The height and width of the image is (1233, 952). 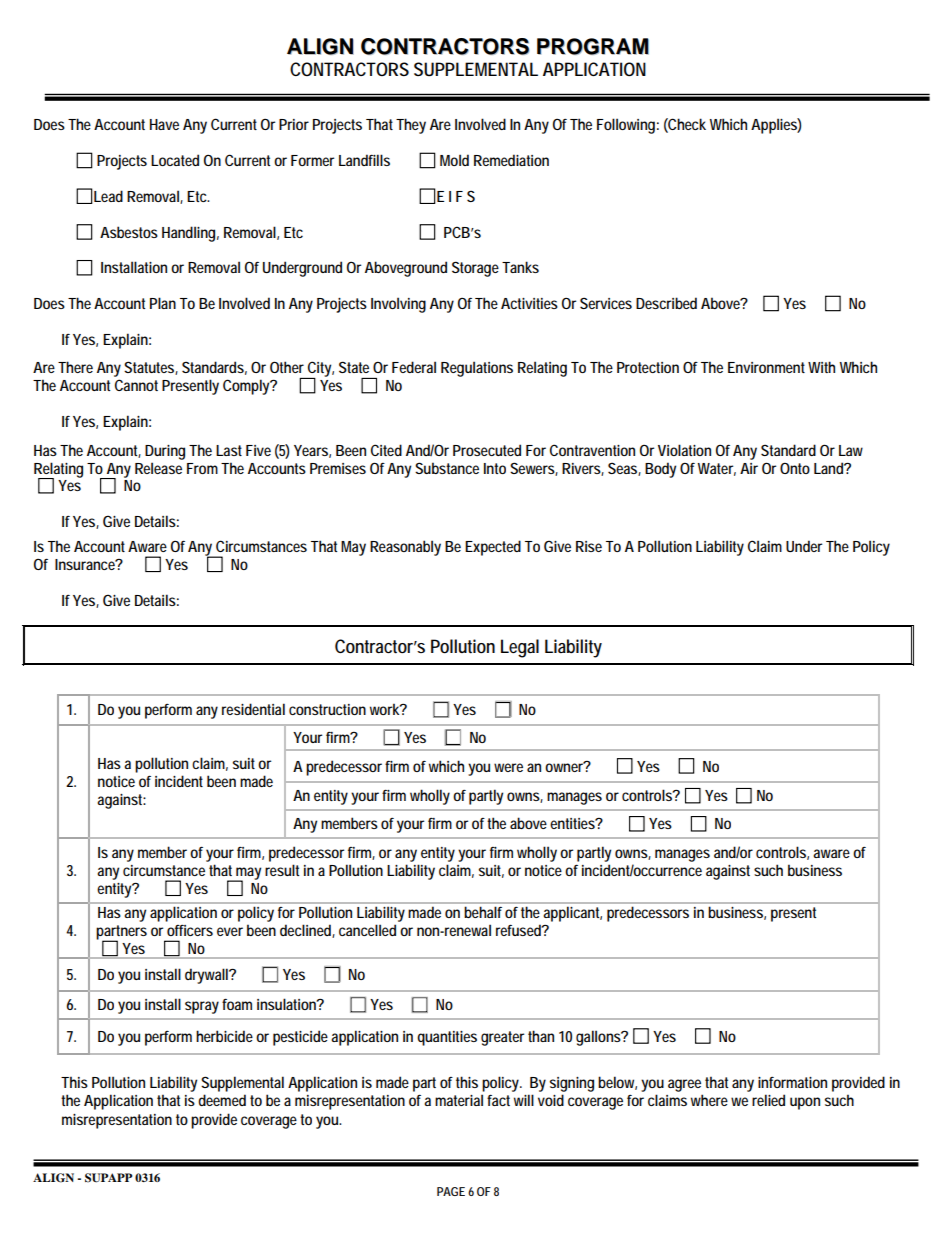 I want to click on deemed, so click(x=222, y=1100).
